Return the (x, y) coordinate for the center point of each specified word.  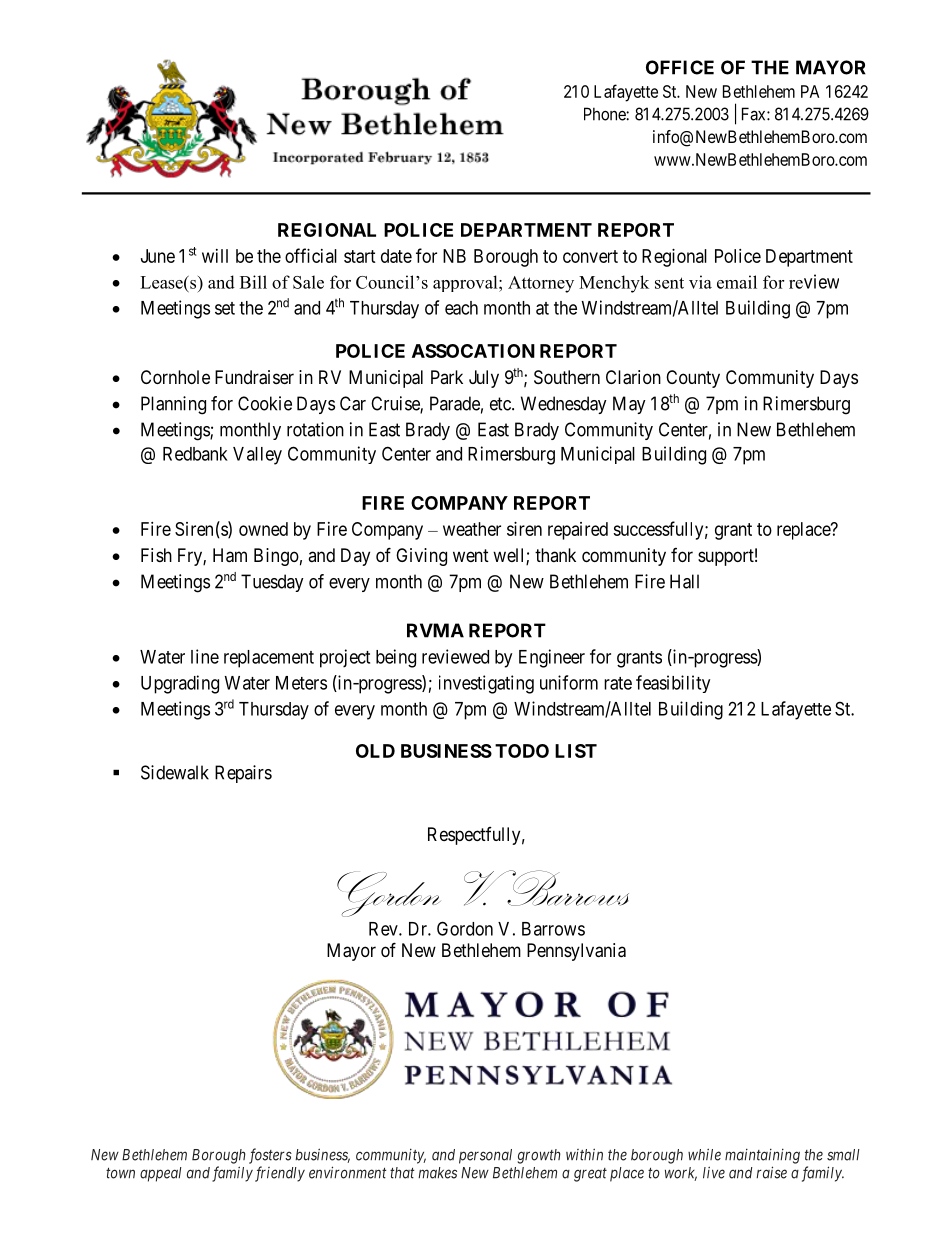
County (693, 379)
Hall (684, 581)
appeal (161, 1174)
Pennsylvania (576, 952)
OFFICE (680, 67)
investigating (486, 684)
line (205, 656)
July (484, 379)
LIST (576, 751)
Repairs (243, 774)
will (215, 256)
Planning (173, 405)
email (737, 282)
